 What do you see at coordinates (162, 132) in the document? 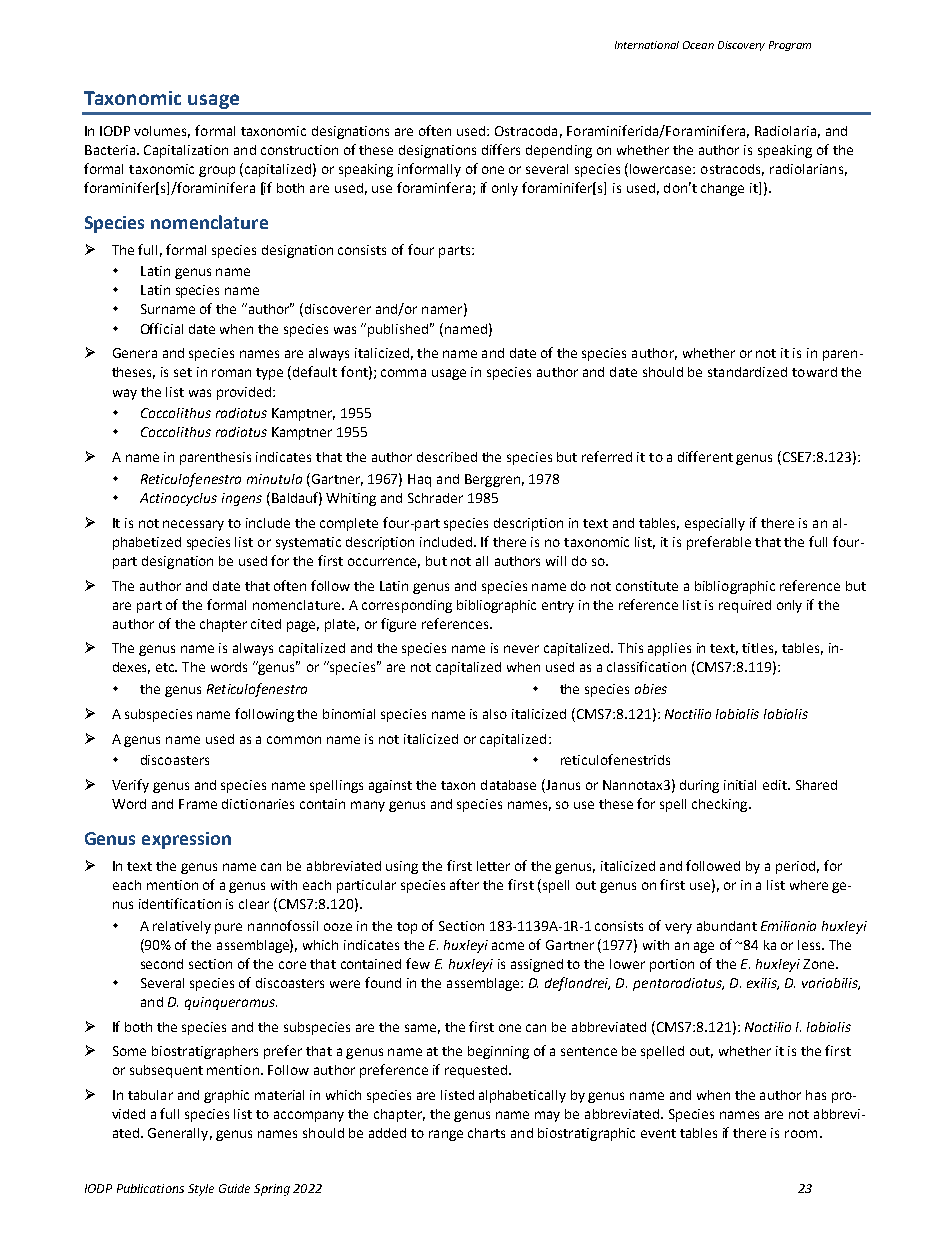
I see `volumes` at bounding box center [162, 132].
